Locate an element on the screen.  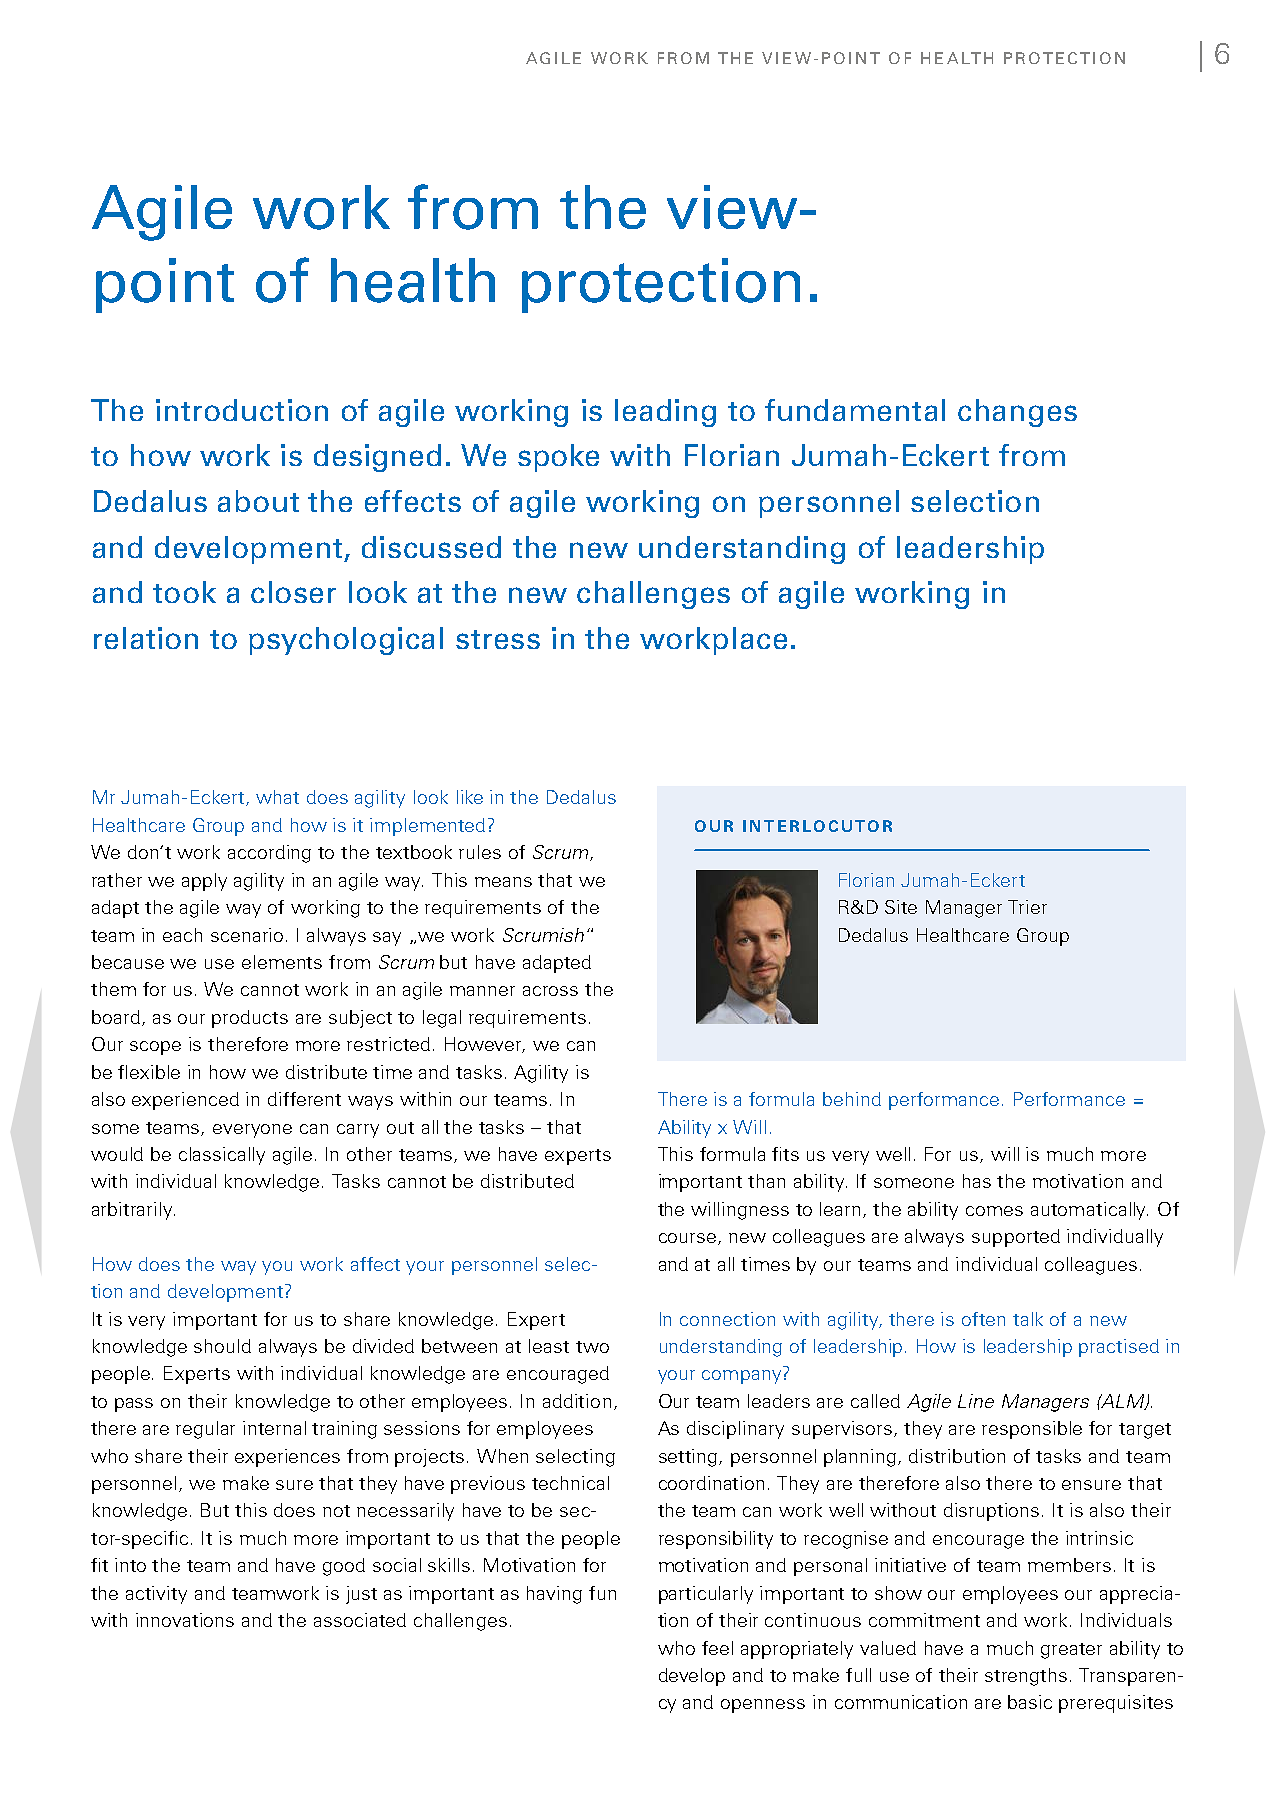
psychological is located at coordinates (346, 641).
